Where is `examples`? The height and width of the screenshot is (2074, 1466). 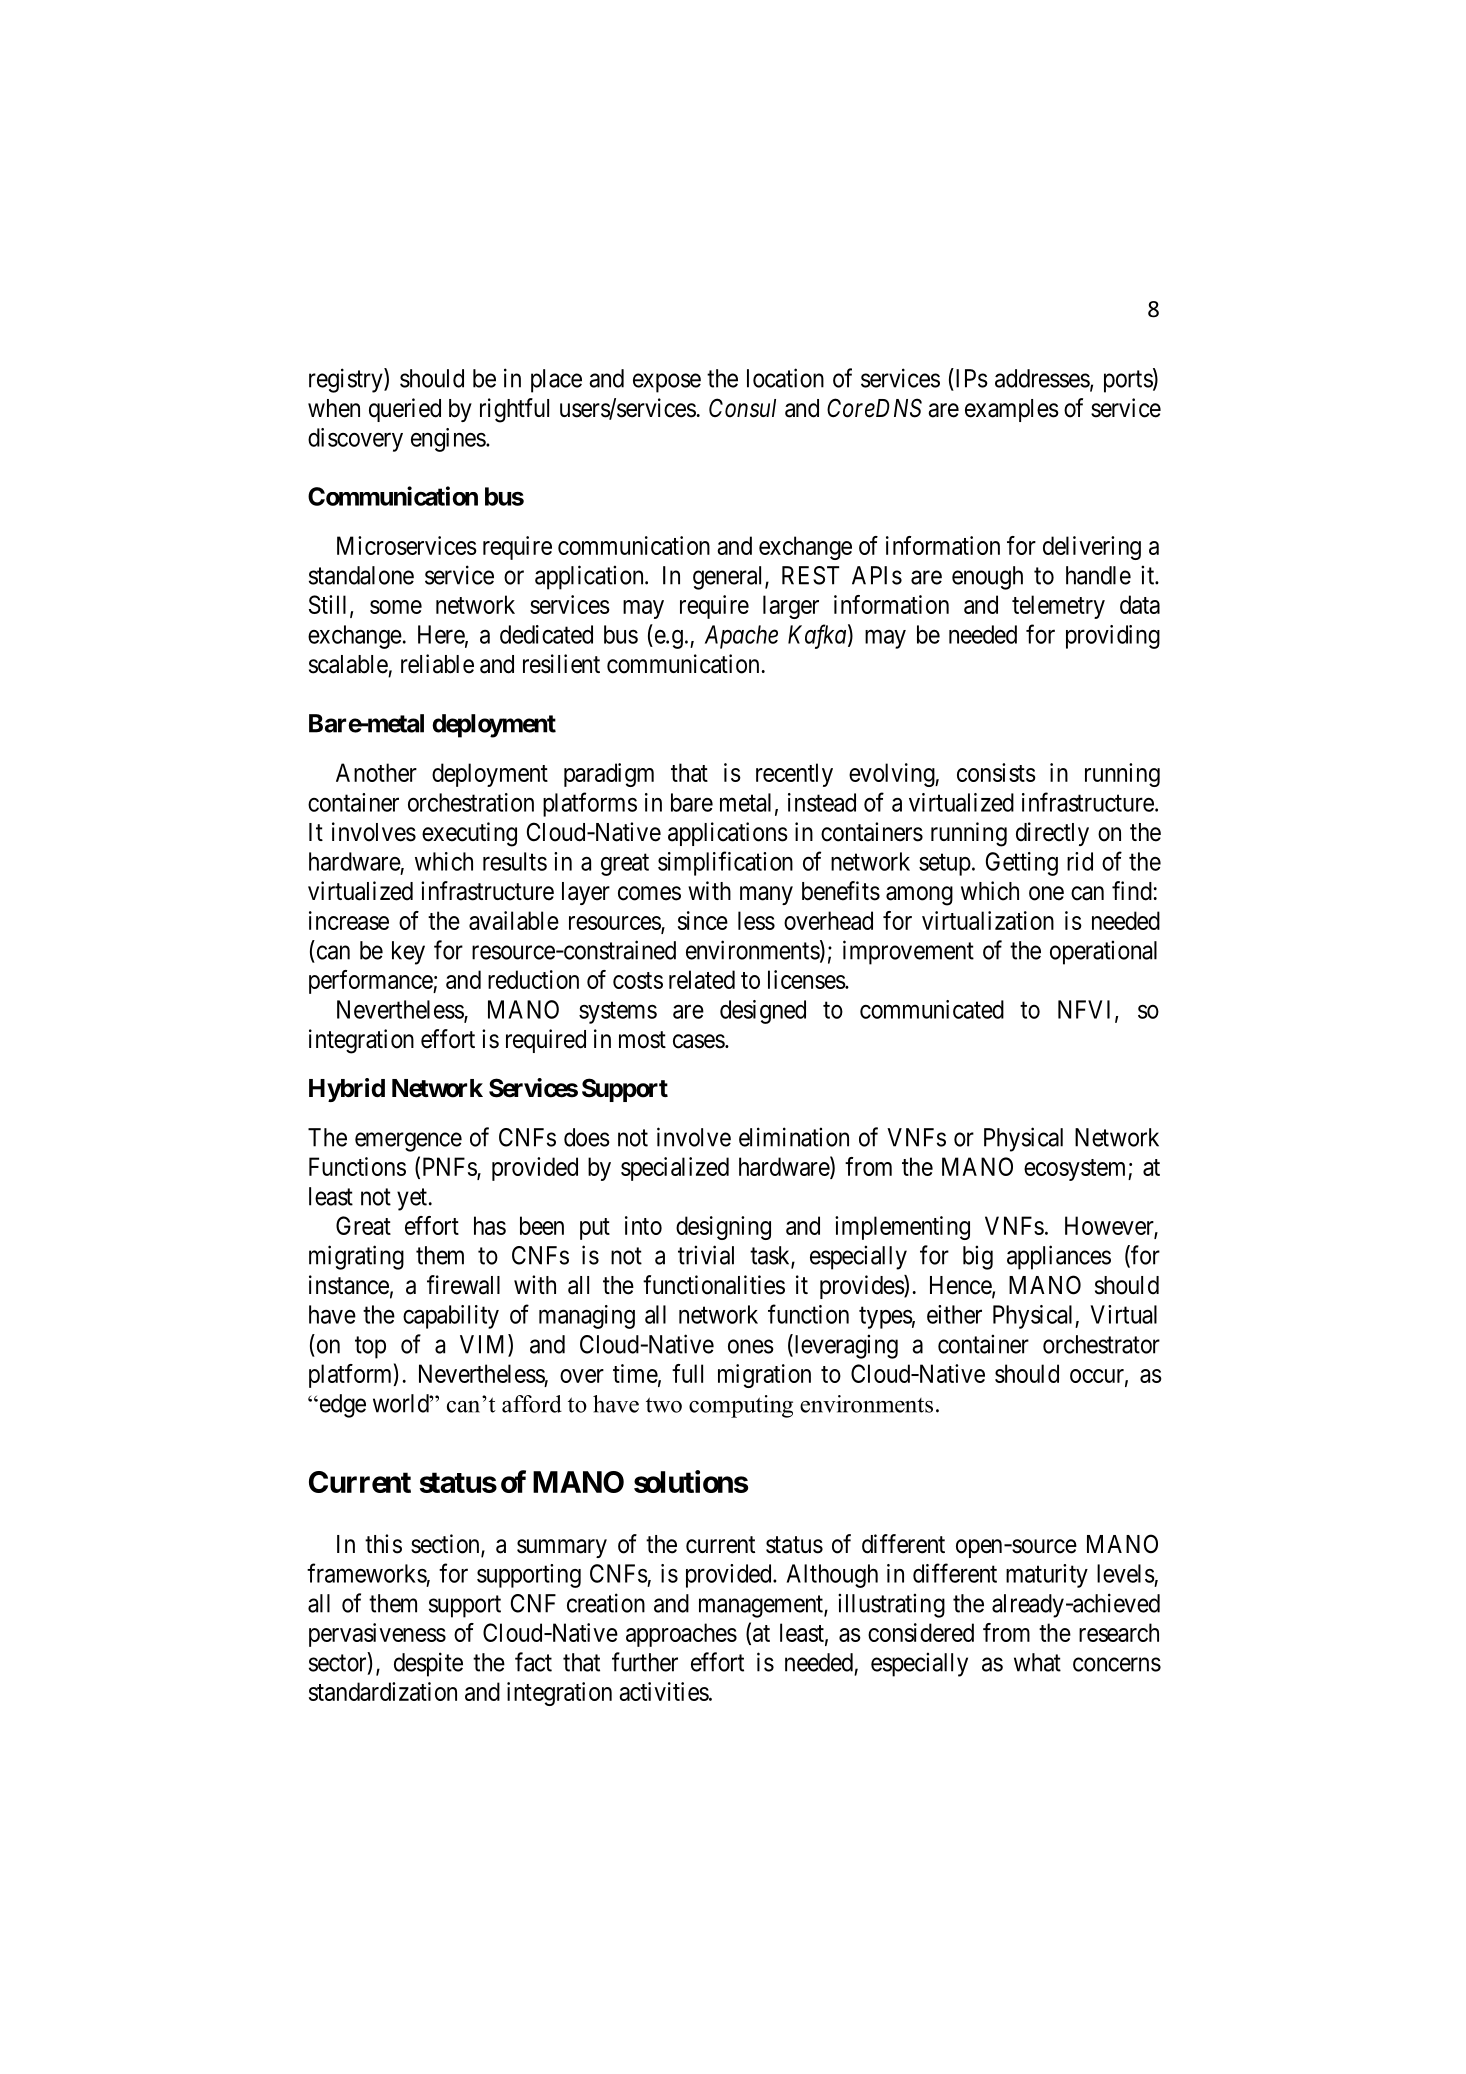 examples is located at coordinates (1012, 410).
